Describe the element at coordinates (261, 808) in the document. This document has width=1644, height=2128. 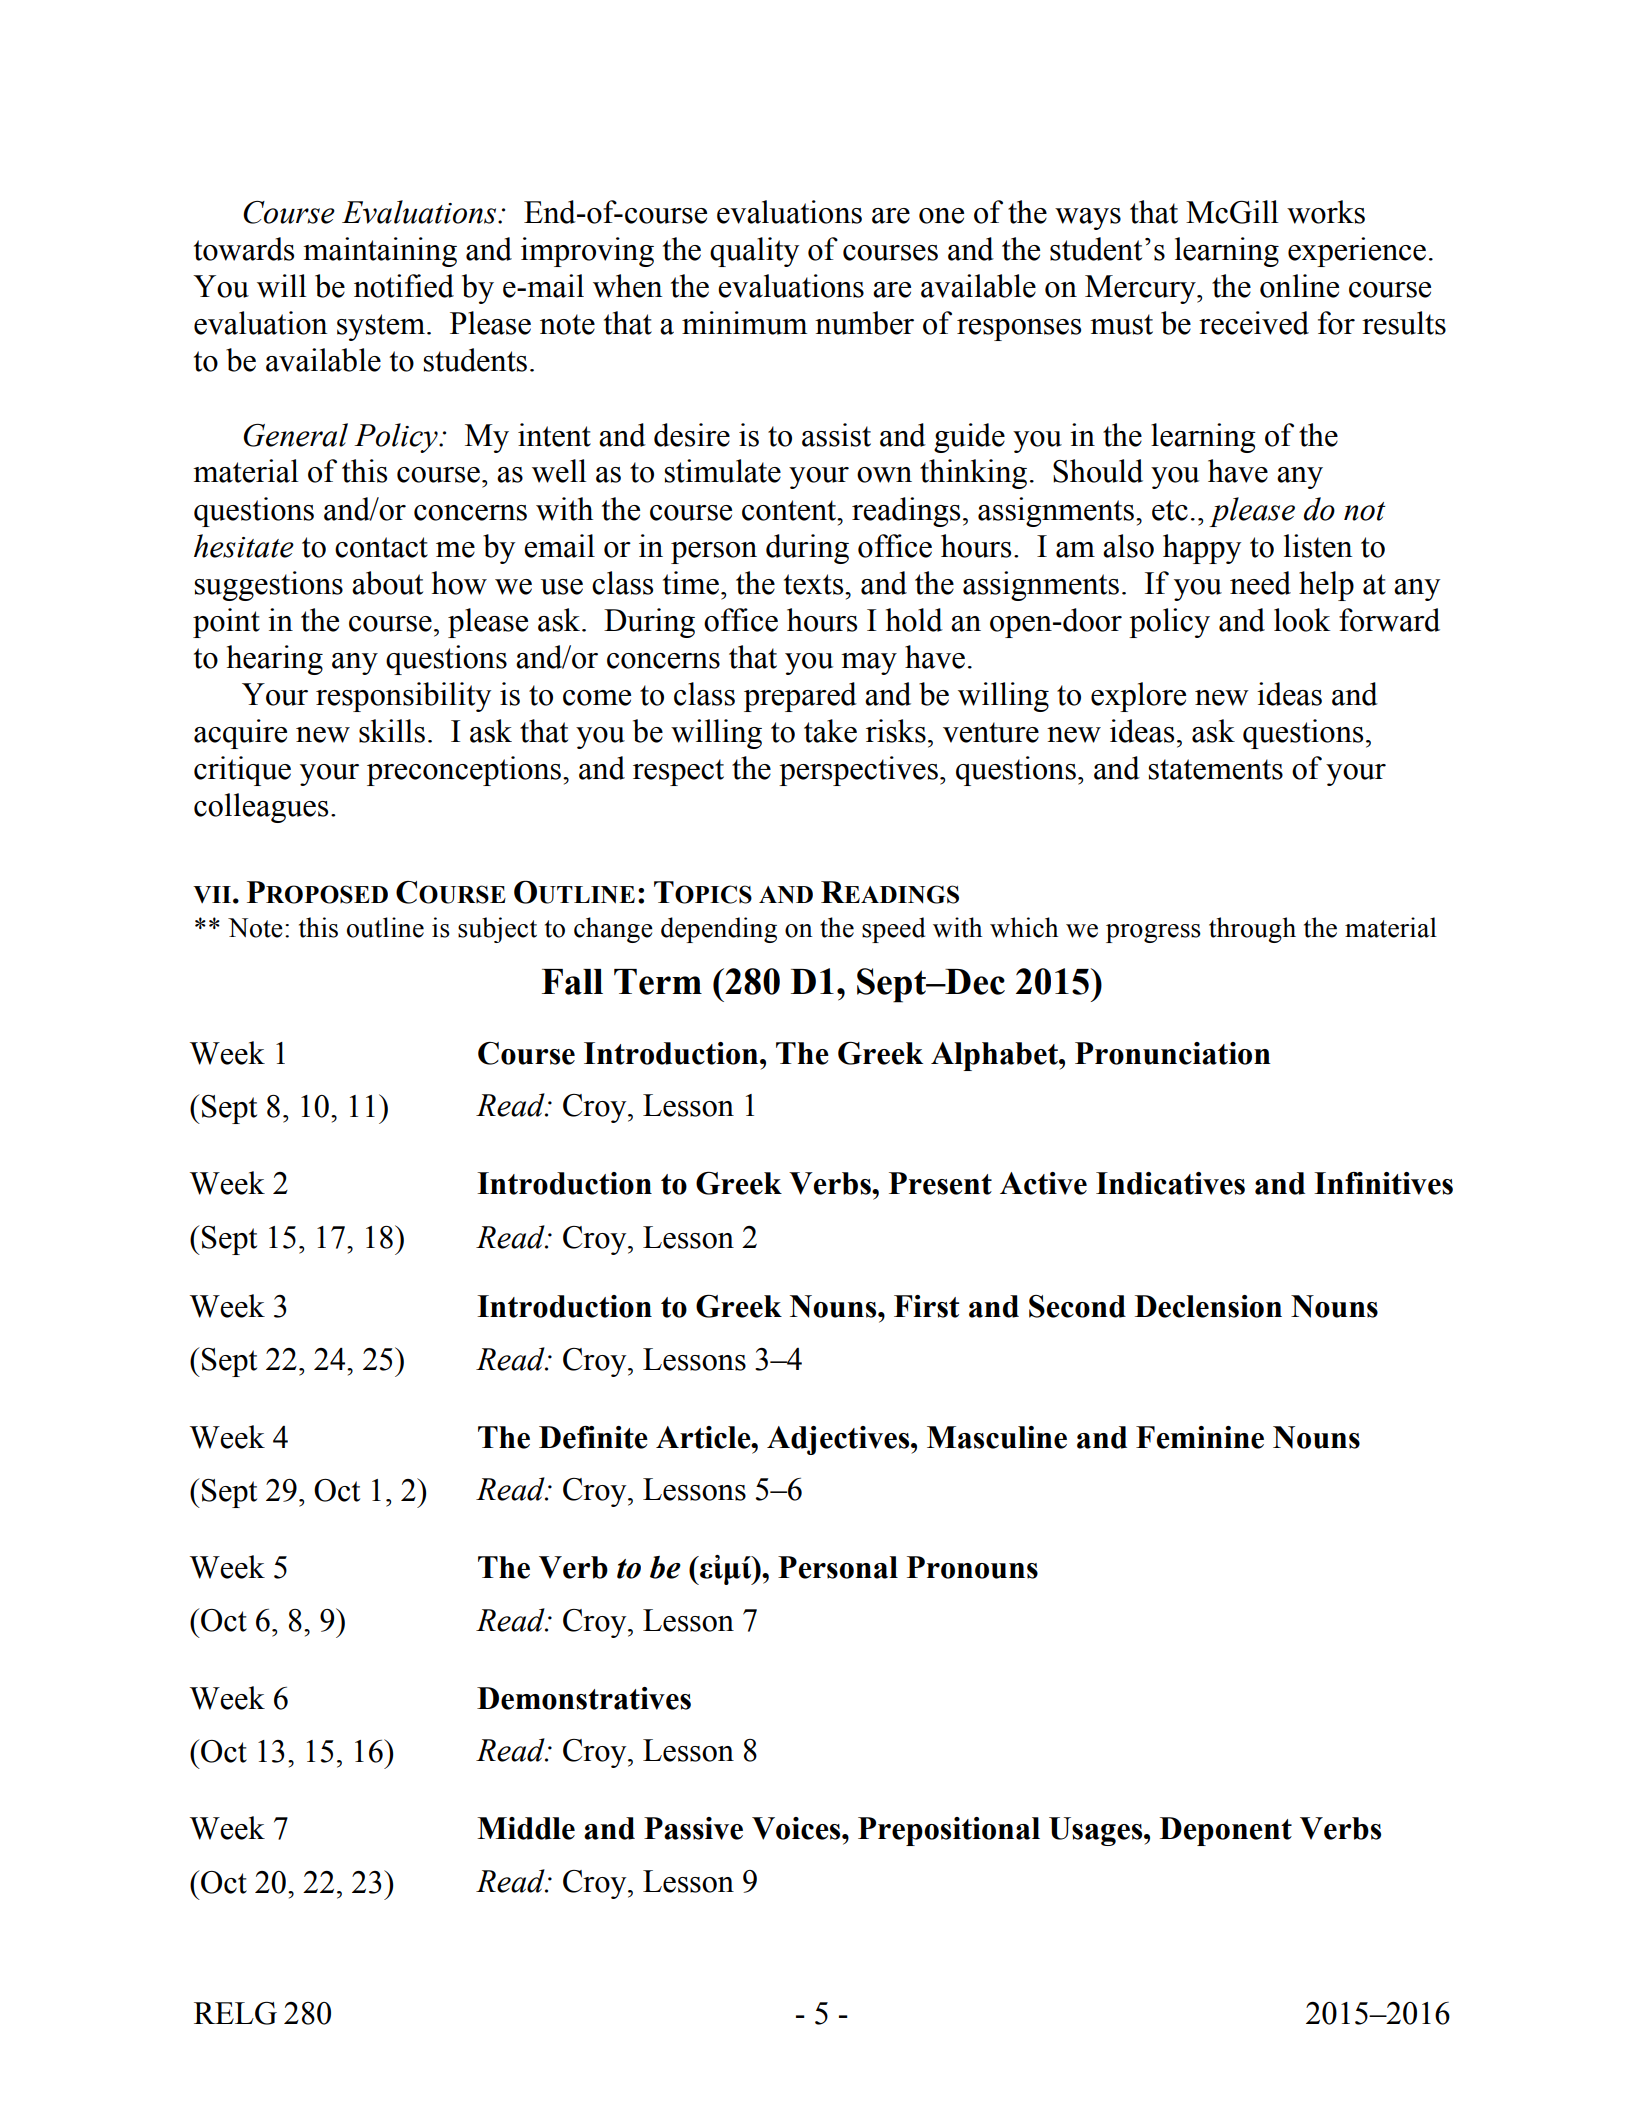
I see `colleagues` at that location.
